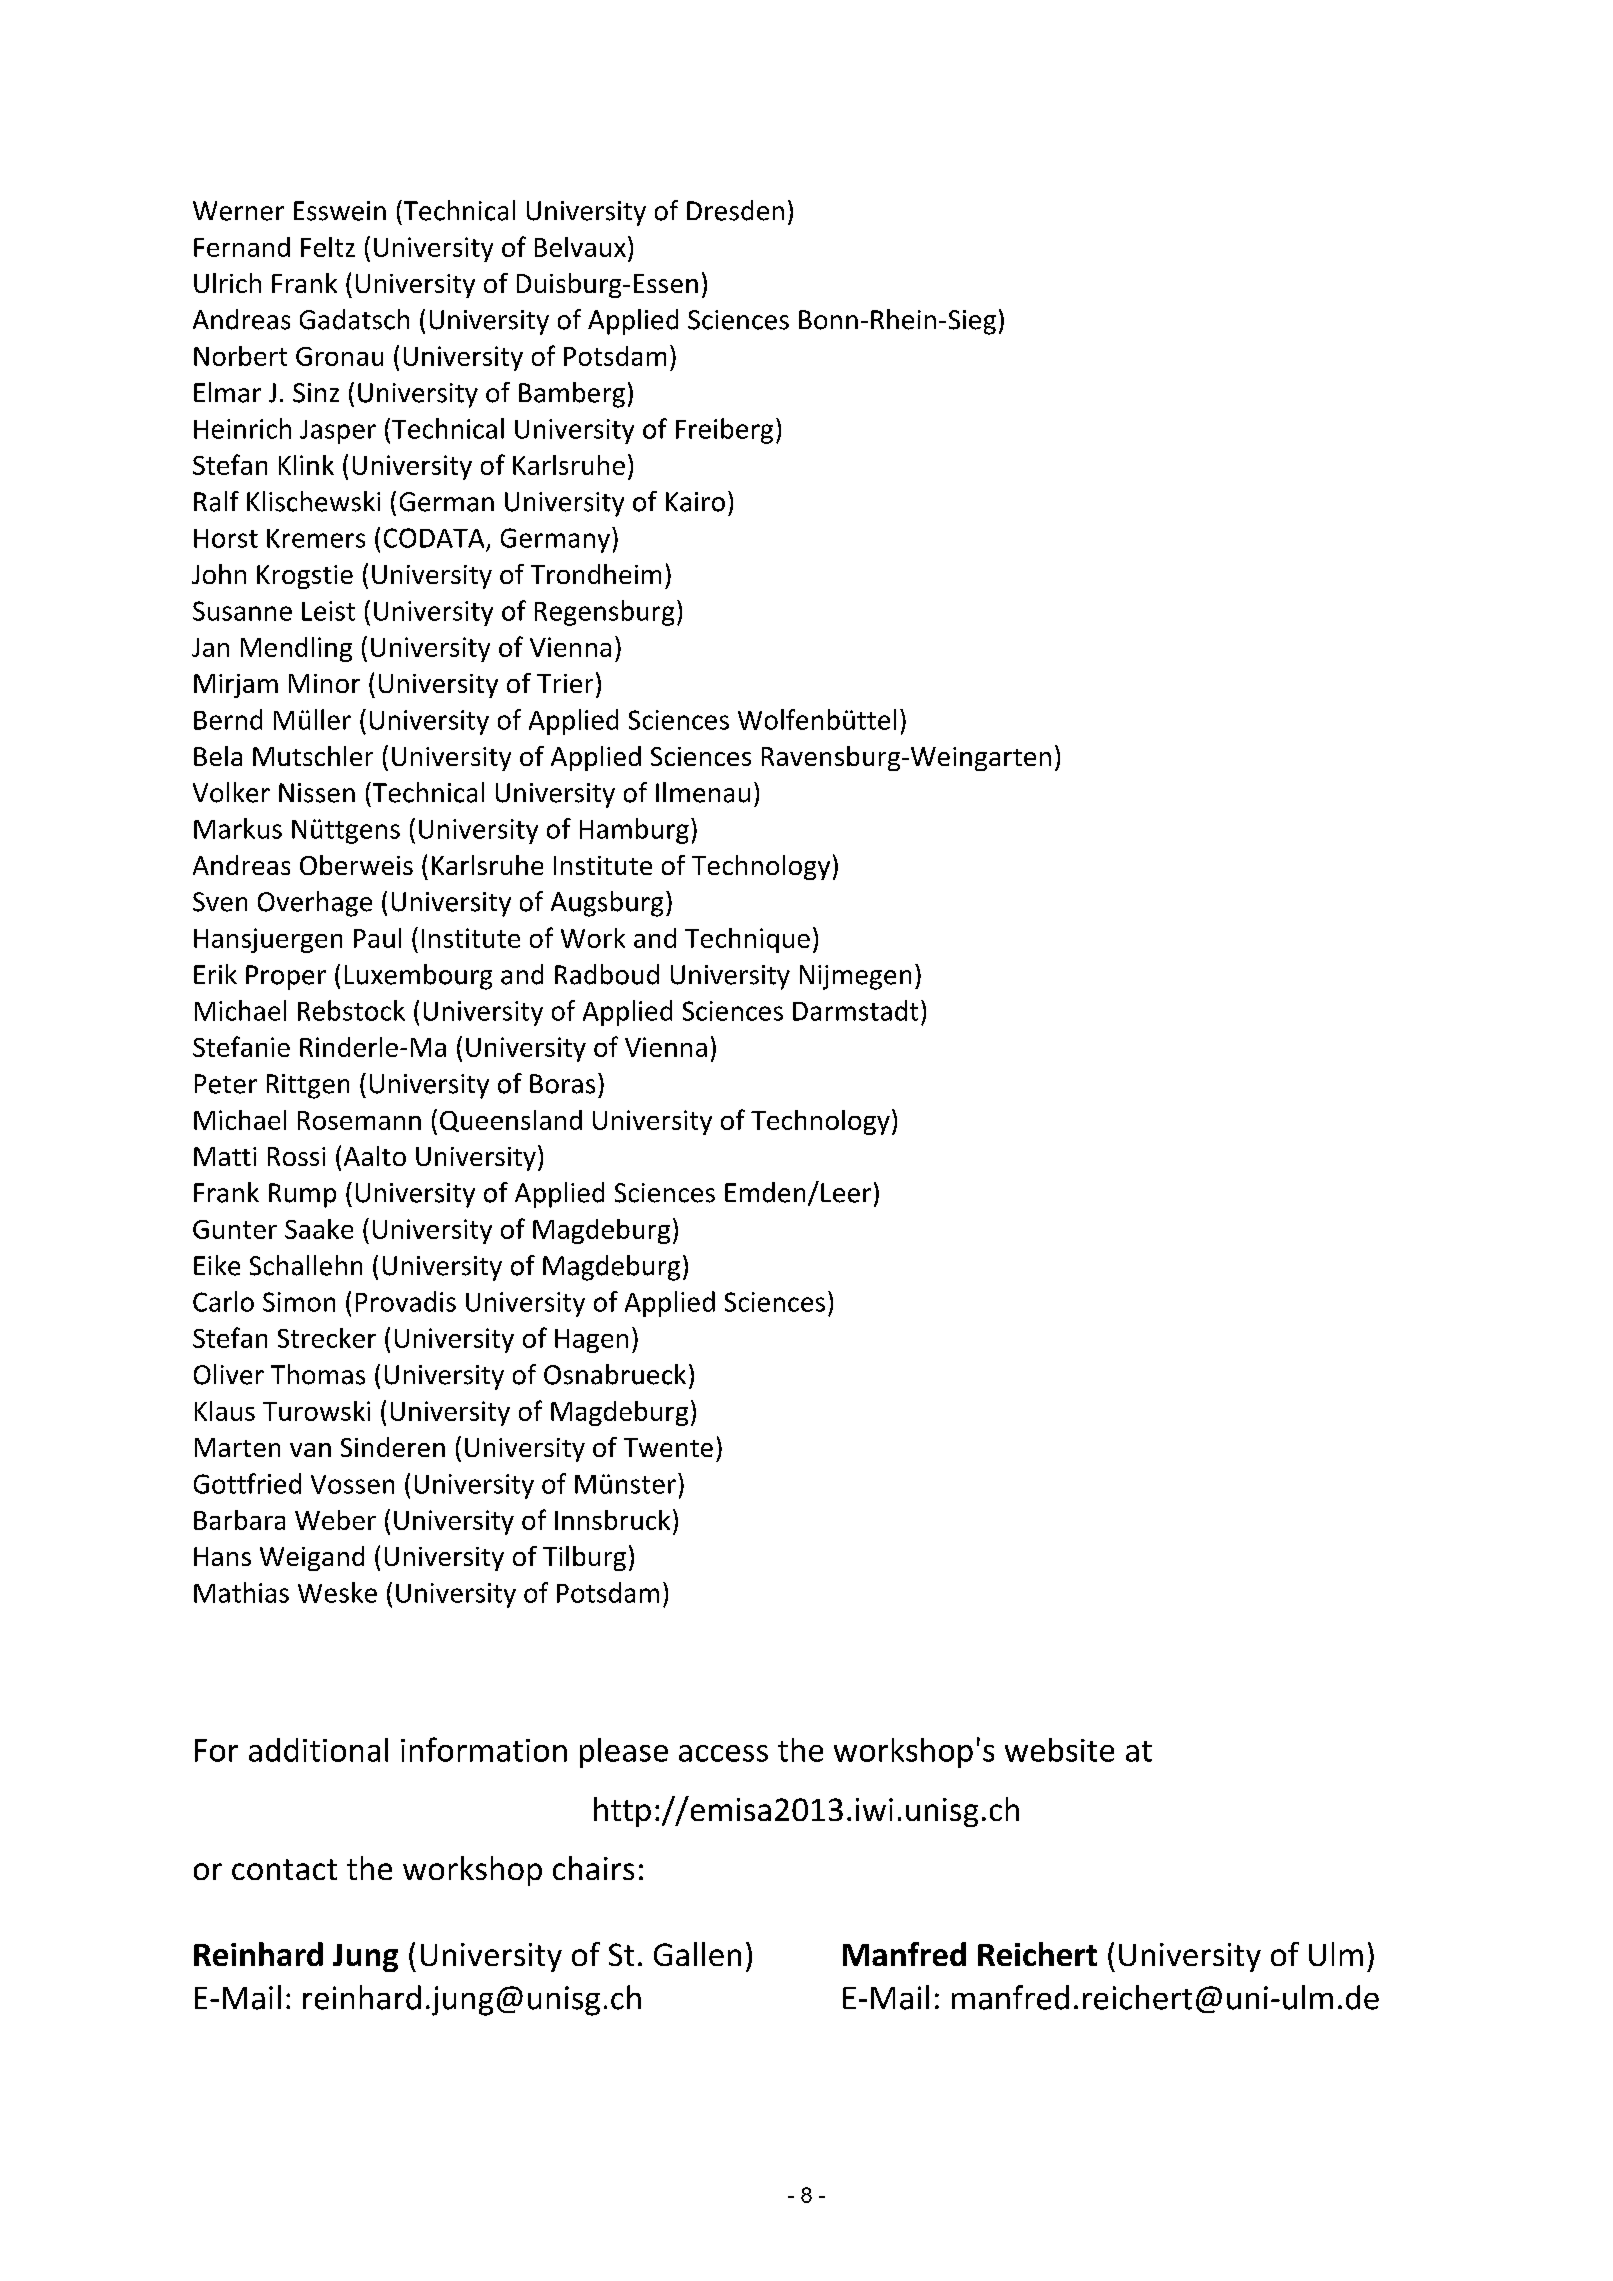  What do you see at coordinates (724, 431) in the screenshot?
I see `Freiberg` at bounding box center [724, 431].
